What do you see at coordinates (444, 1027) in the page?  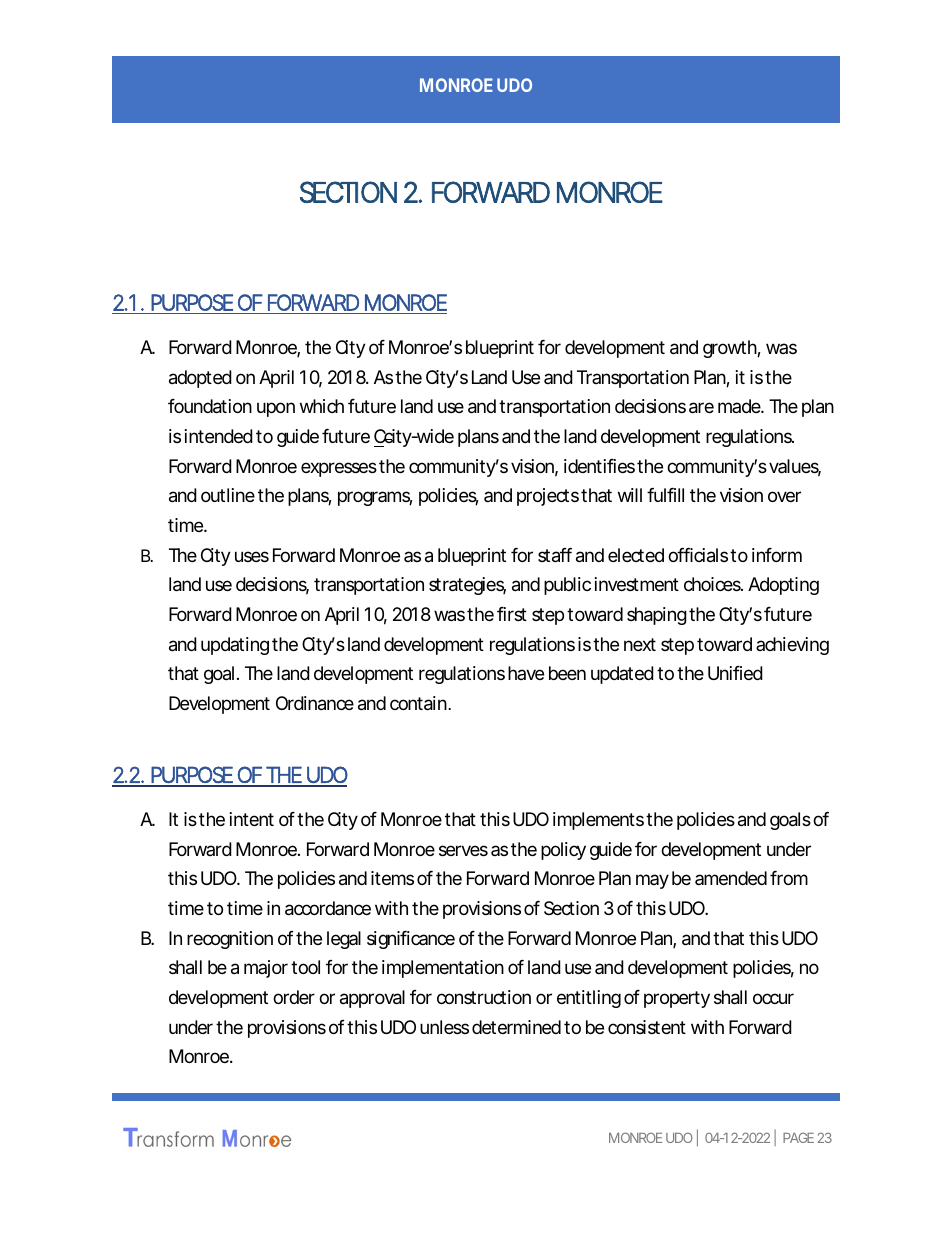 I see `unless` at bounding box center [444, 1027].
